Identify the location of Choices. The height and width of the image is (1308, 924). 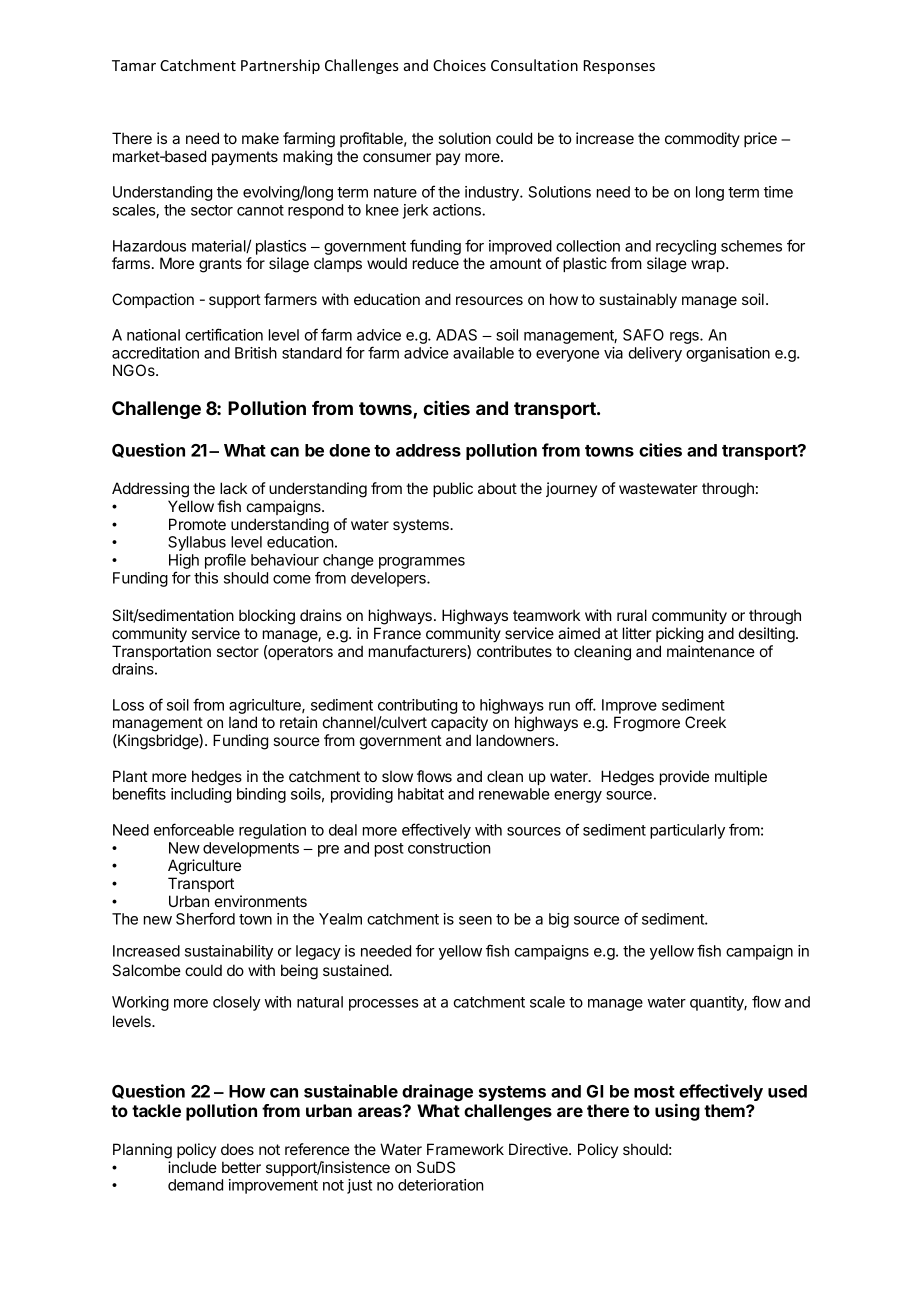
(459, 65).
